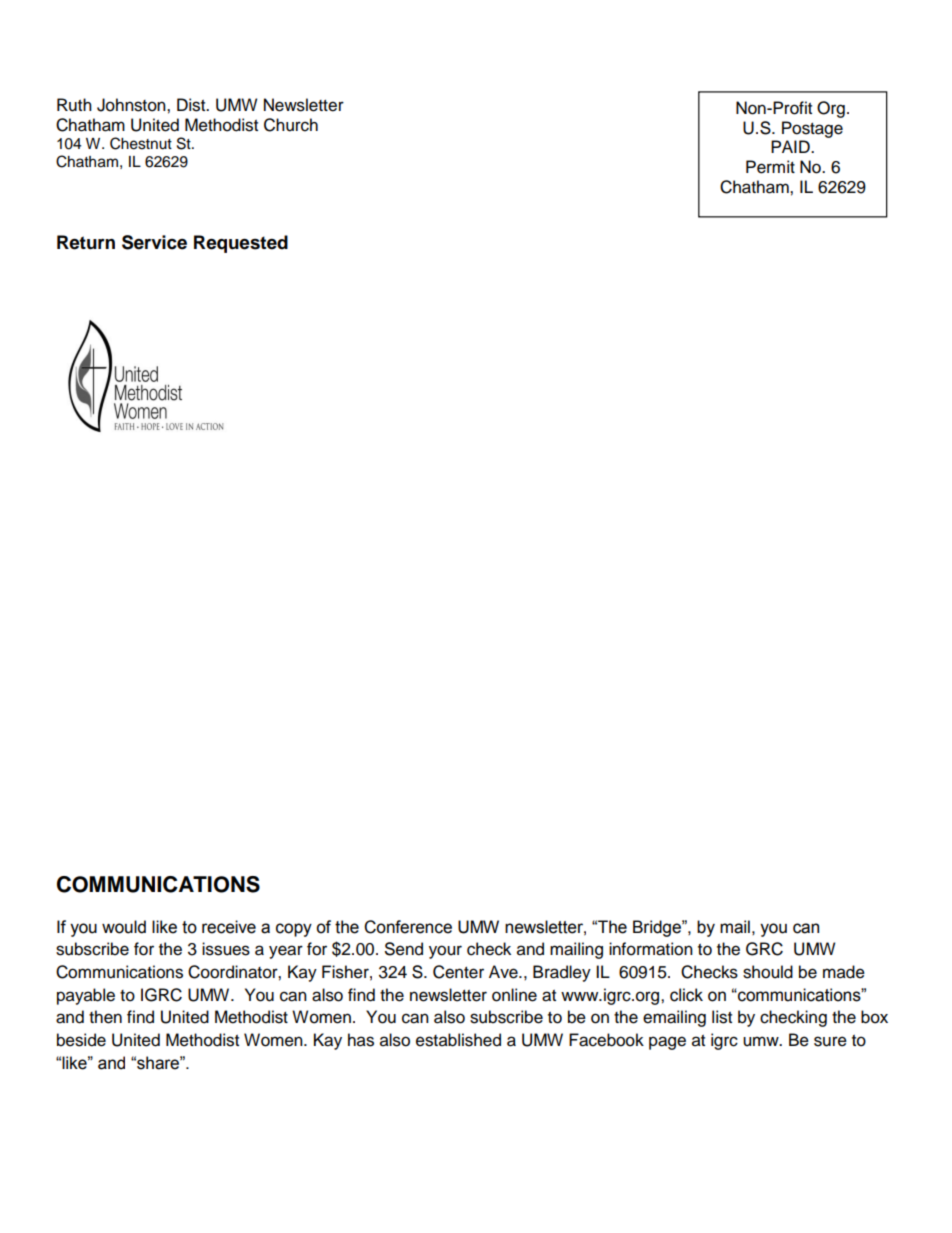  What do you see at coordinates (791, 146) in the image?
I see `PAID` at bounding box center [791, 146].
